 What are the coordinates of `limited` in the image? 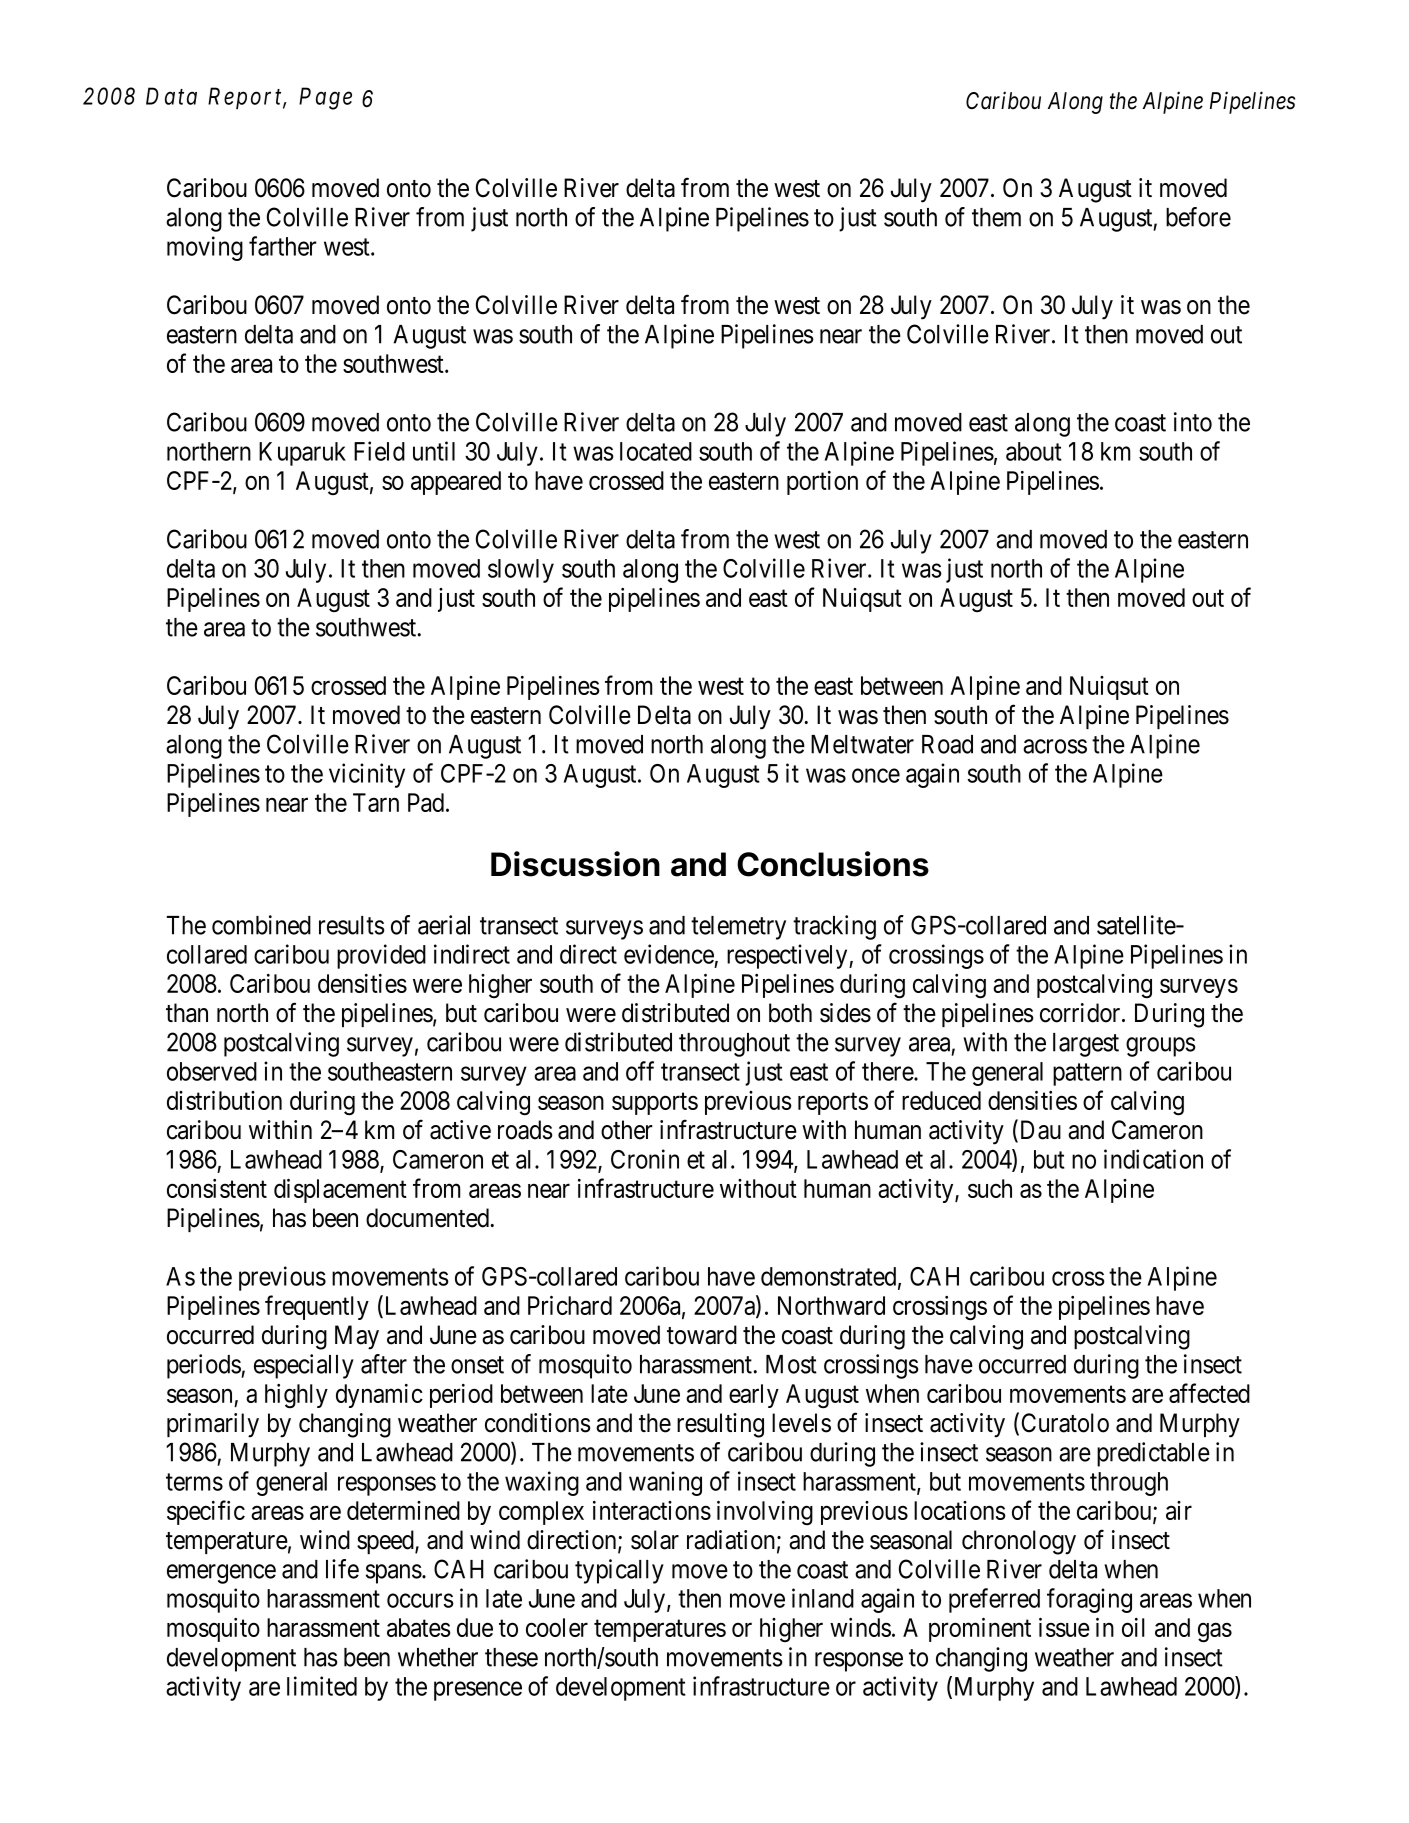 It's located at (322, 1686).
